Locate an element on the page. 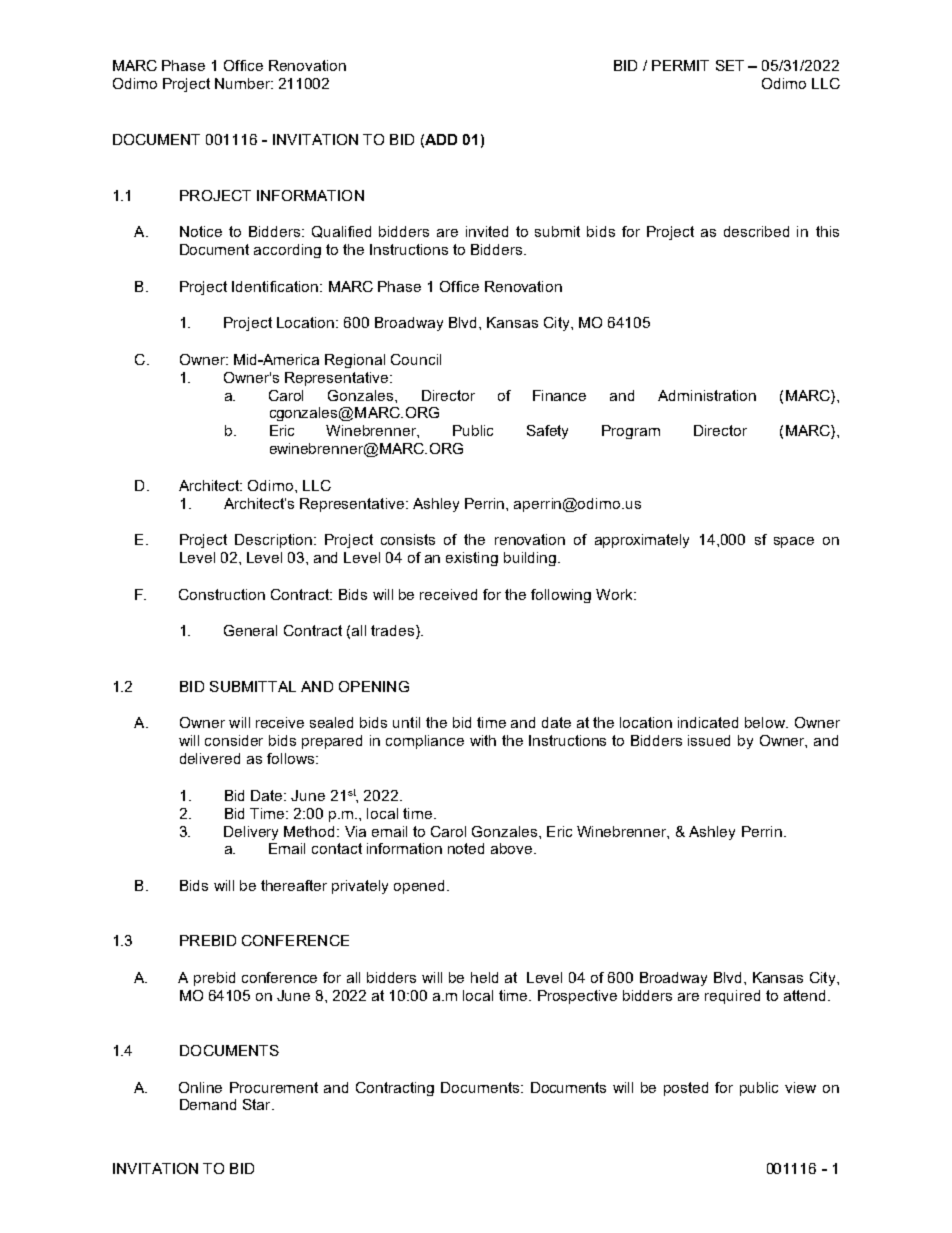  invited is located at coordinates (487, 231).
